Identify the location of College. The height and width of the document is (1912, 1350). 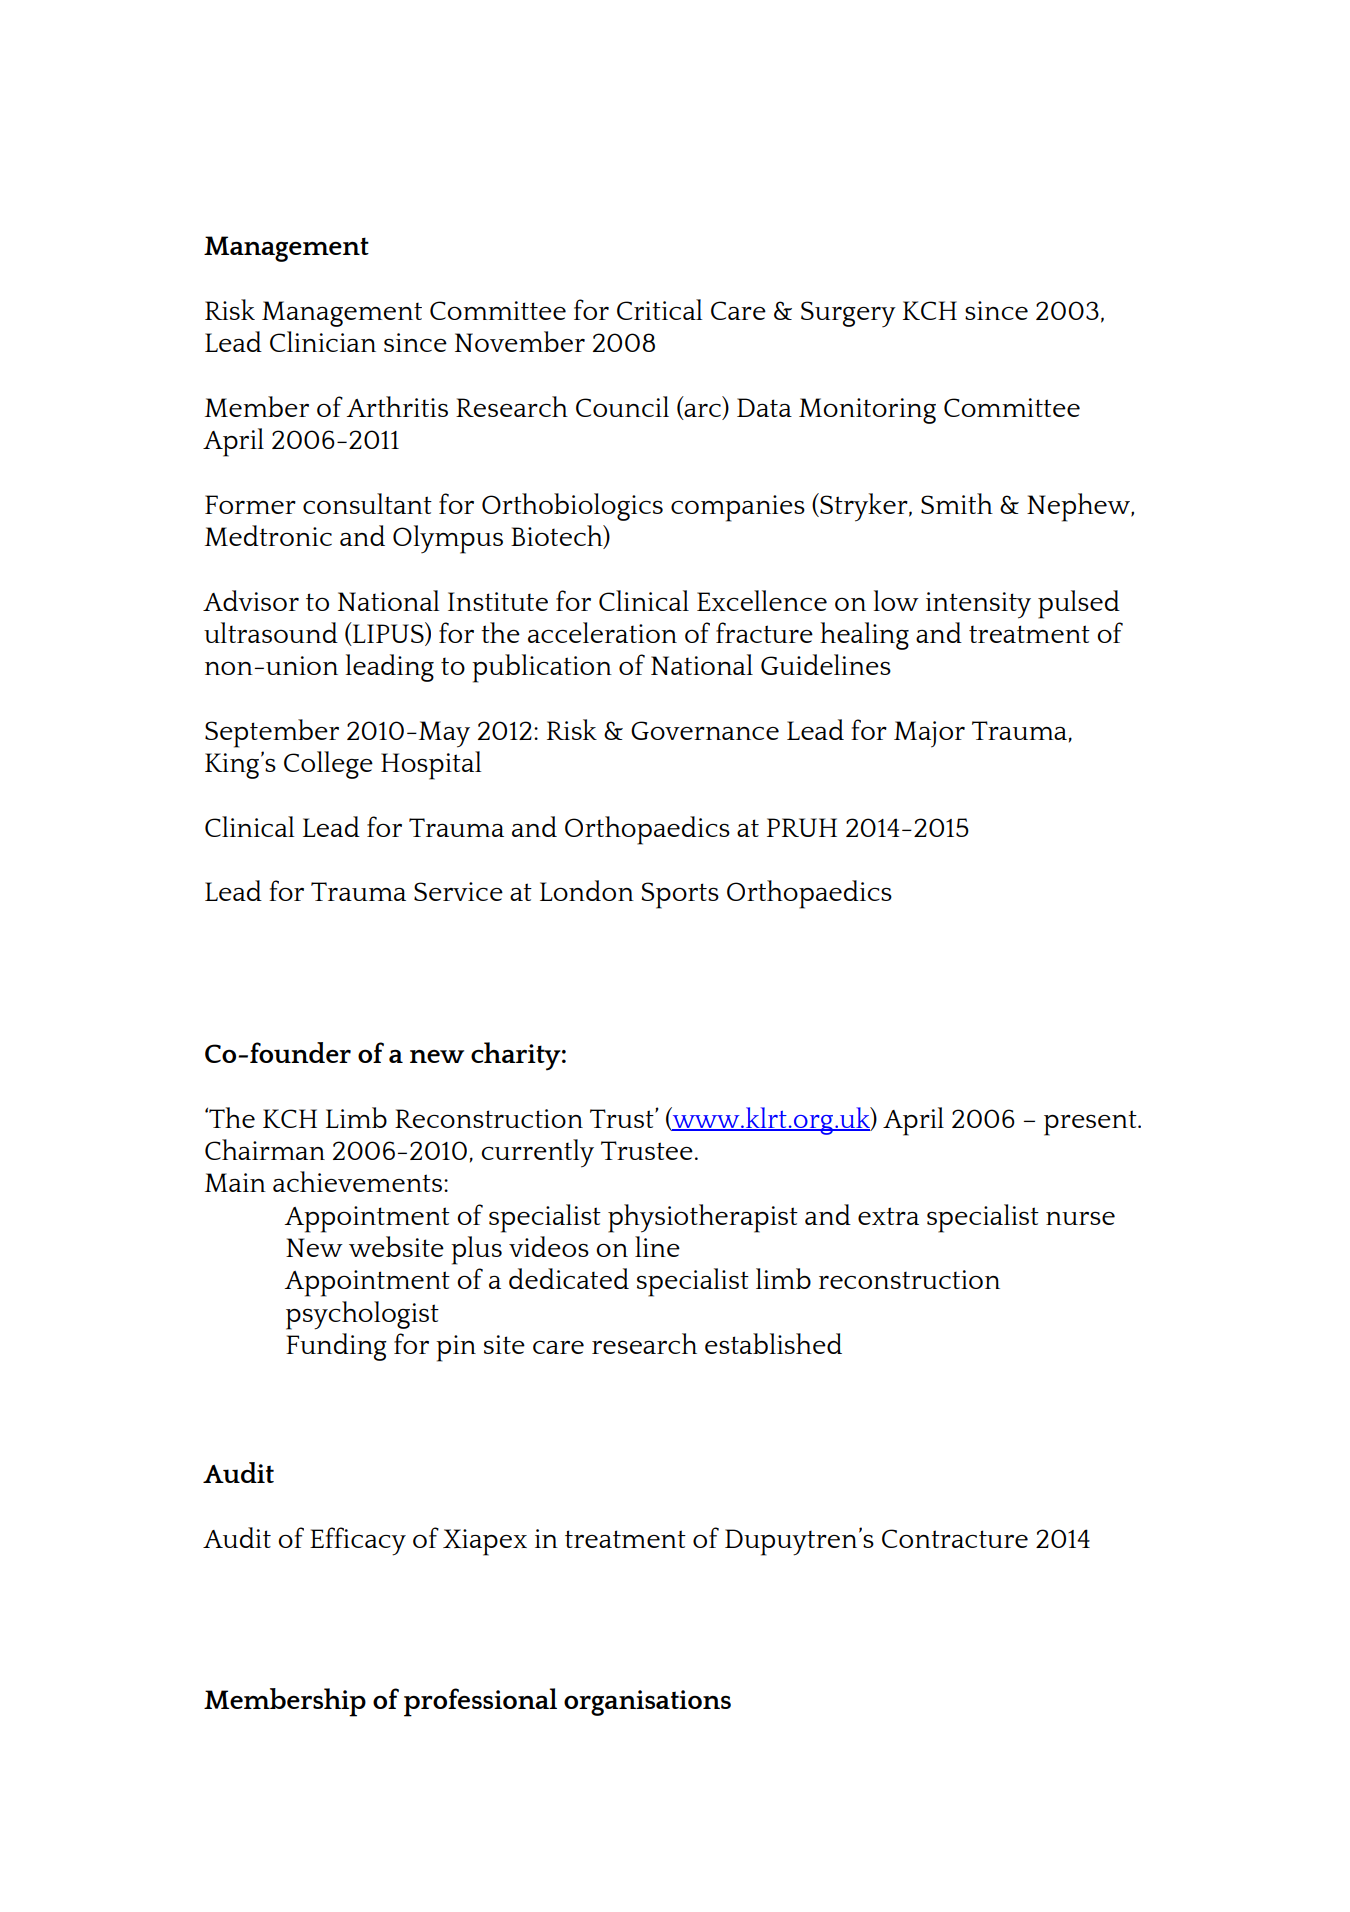
(328, 765).
